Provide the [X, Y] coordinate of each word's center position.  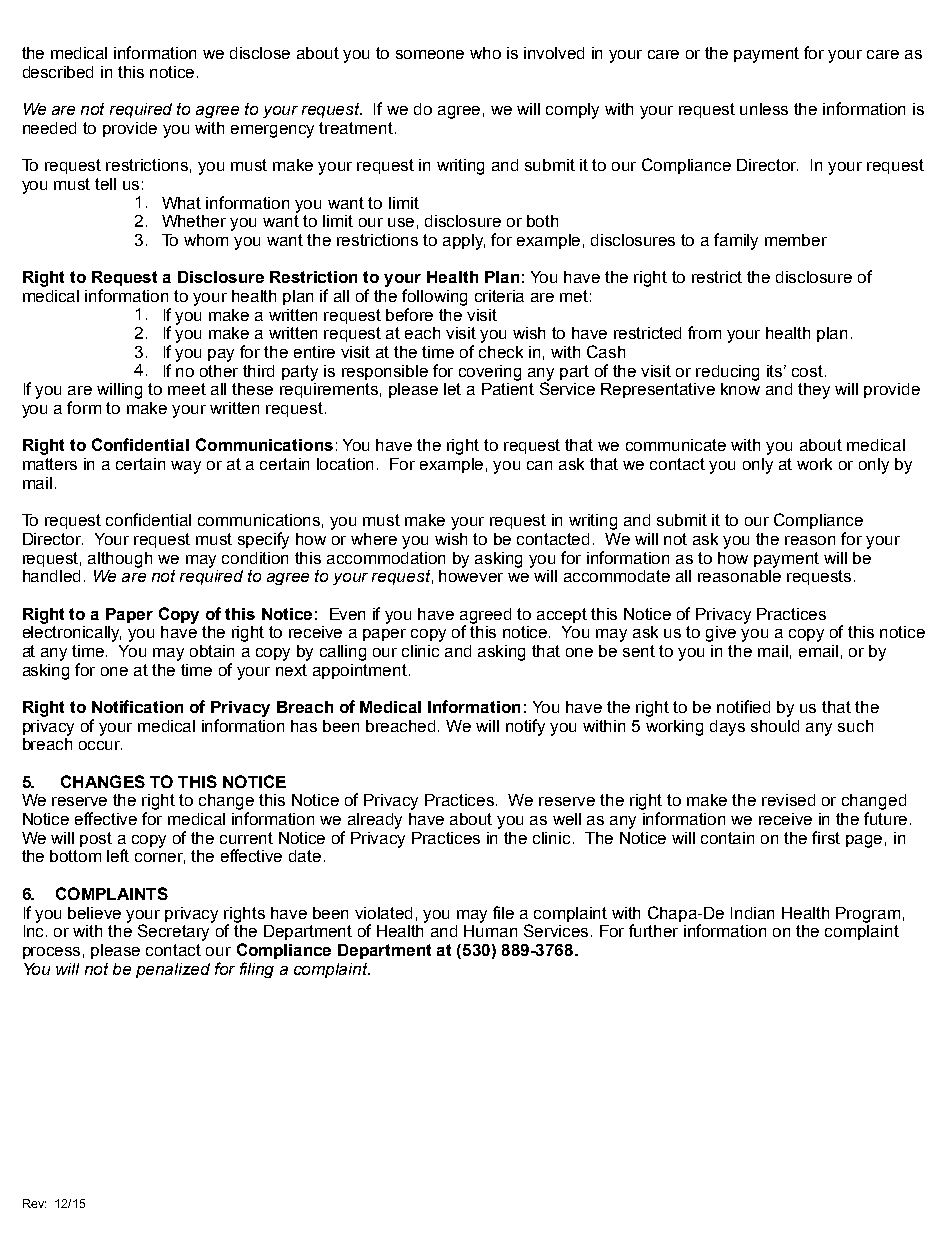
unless [764, 109]
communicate [676, 445]
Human [490, 929]
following [434, 297]
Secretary [175, 931]
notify [525, 727]
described [58, 72]
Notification [137, 706]
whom [206, 240]
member [796, 240]
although [120, 560]
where [374, 539]
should [775, 726]
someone [430, 54]
